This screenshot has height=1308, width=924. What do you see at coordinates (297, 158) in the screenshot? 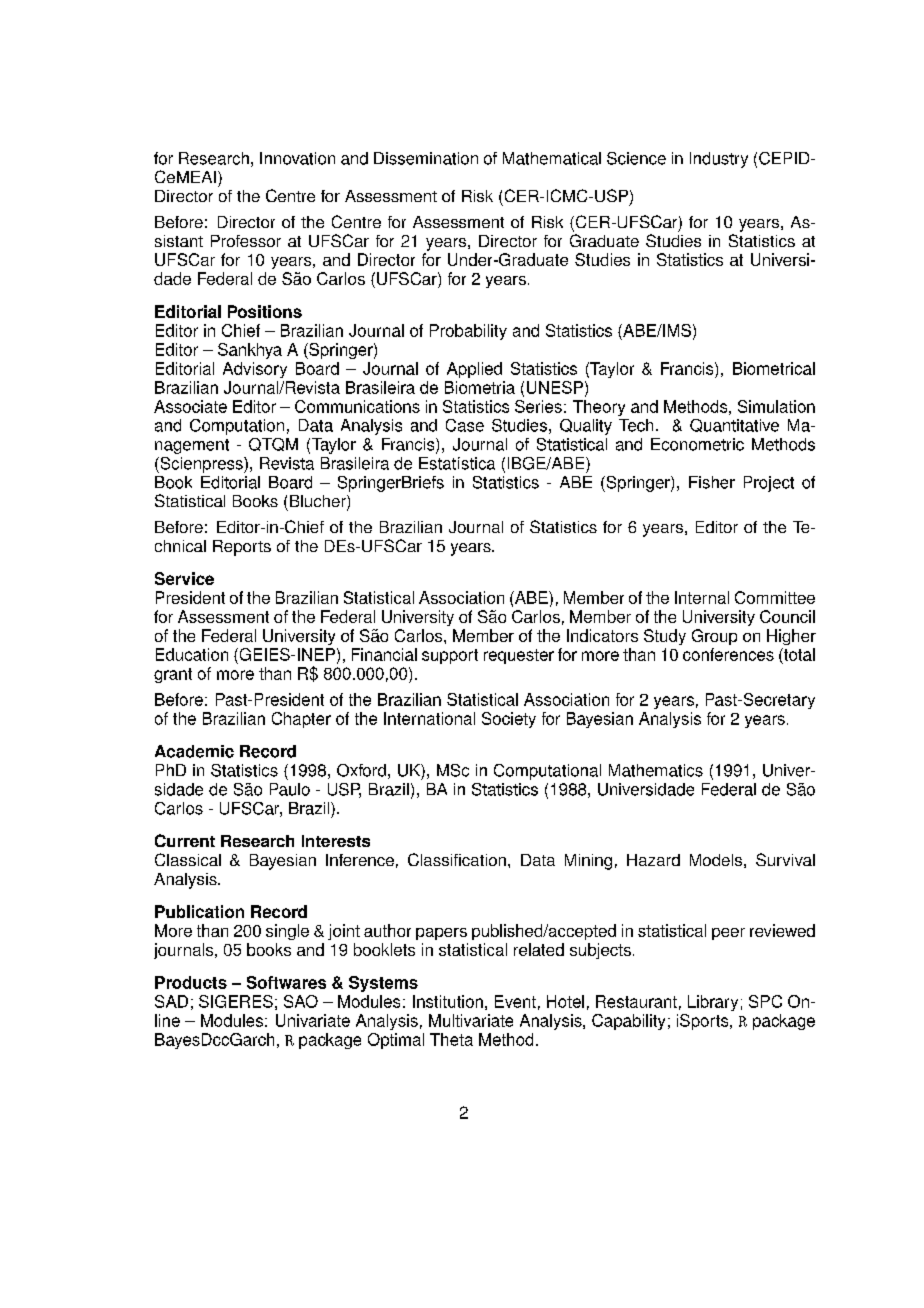
I see `Innovation` at bounding box center [297, 158].
